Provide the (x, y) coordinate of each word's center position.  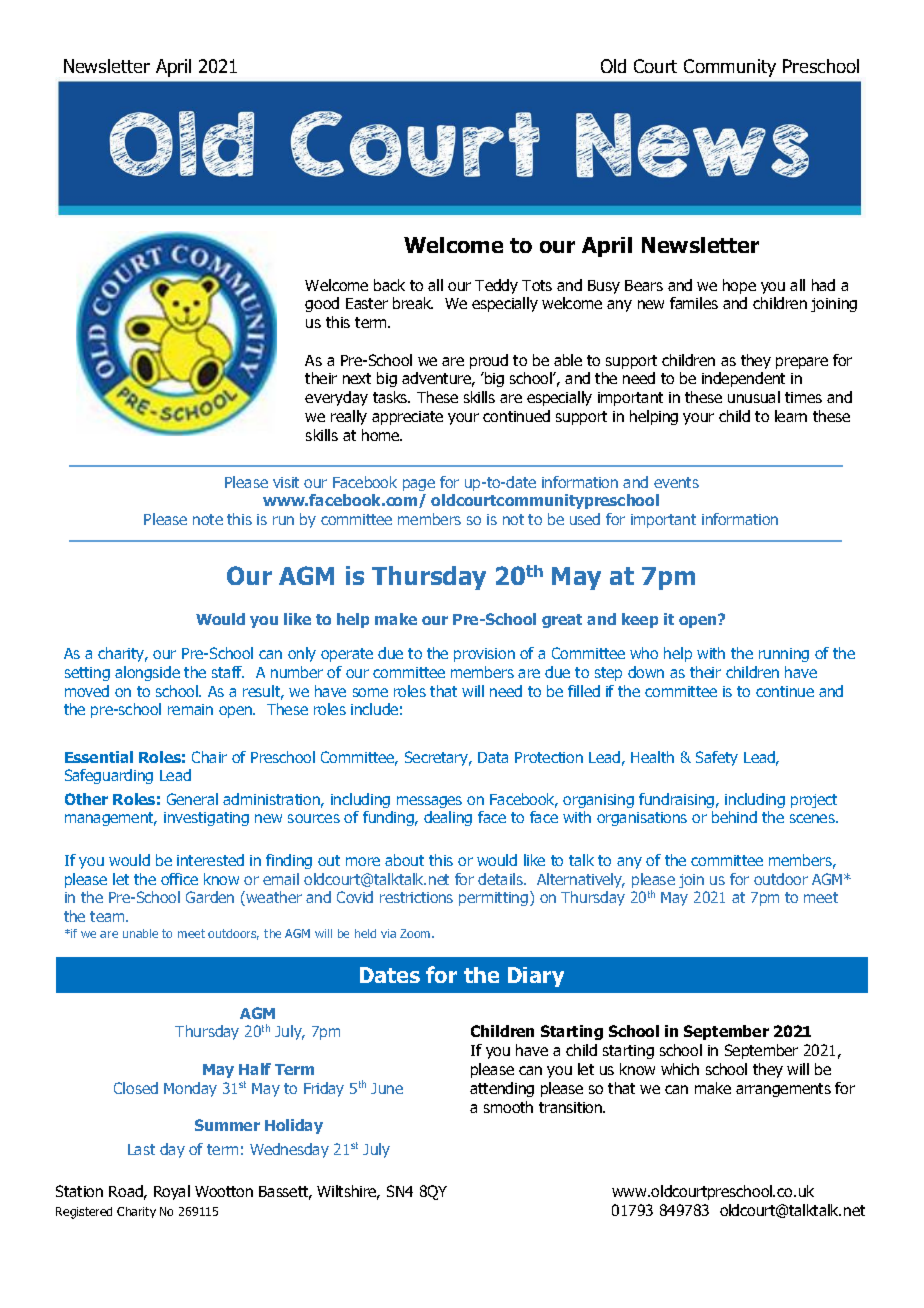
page (419, 485)
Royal (172, 1192)
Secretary (438, 758)
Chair (209, 757)
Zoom (416, 933)
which (680, 1069)
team (108, 916)
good (322, 304)
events (676, 482)
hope (739, 286)
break (413, 303)
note (208, 519)
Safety (717, 758)
